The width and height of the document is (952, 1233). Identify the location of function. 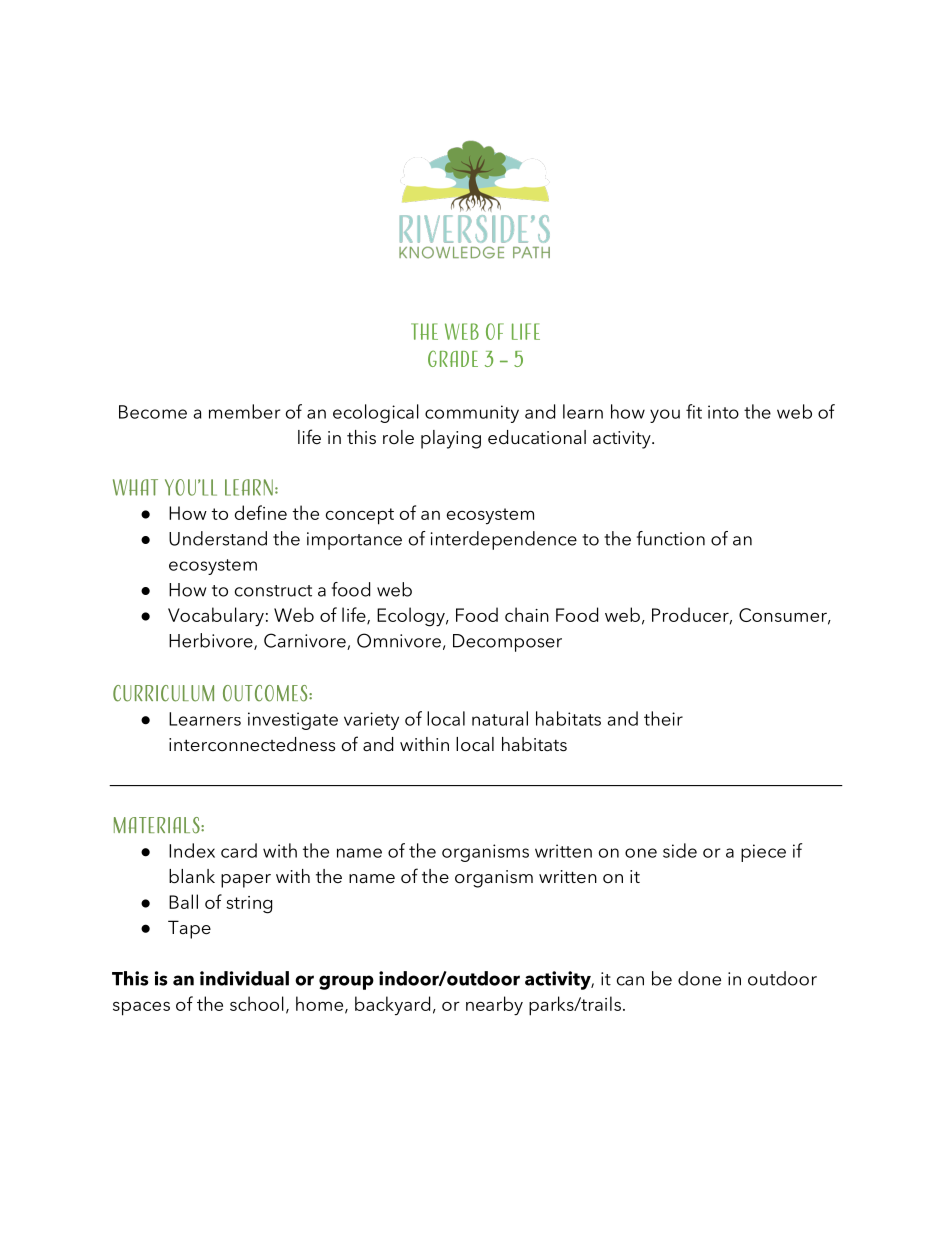
(671, 538).
